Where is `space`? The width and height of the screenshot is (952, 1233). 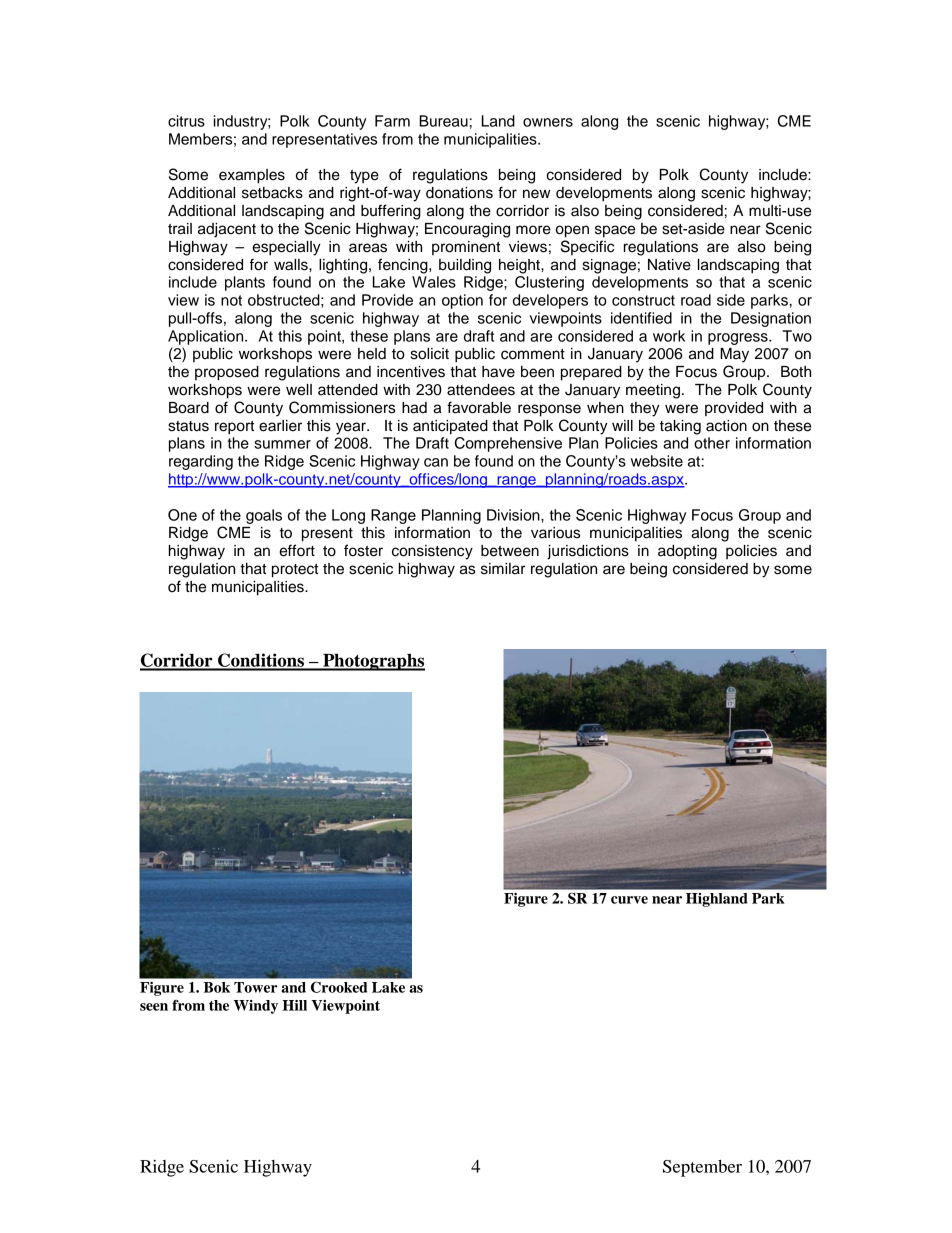
space is located at coordinates (615, 231).
